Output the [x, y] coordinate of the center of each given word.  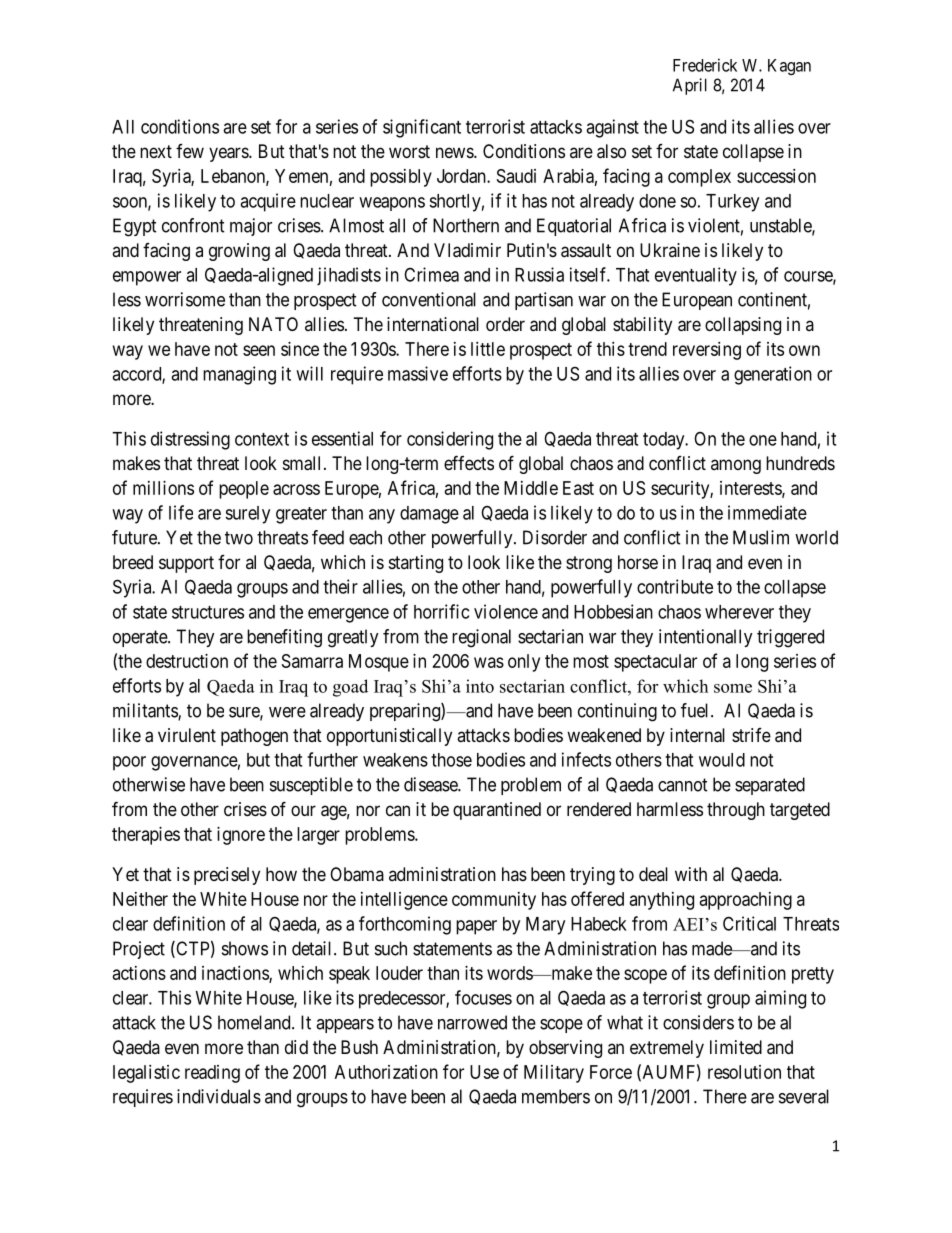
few [190, 151]
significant [422, 128]
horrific [441, 611]
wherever [739, 612]
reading [212, 1074]
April [690, 86]
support [186, 564]
